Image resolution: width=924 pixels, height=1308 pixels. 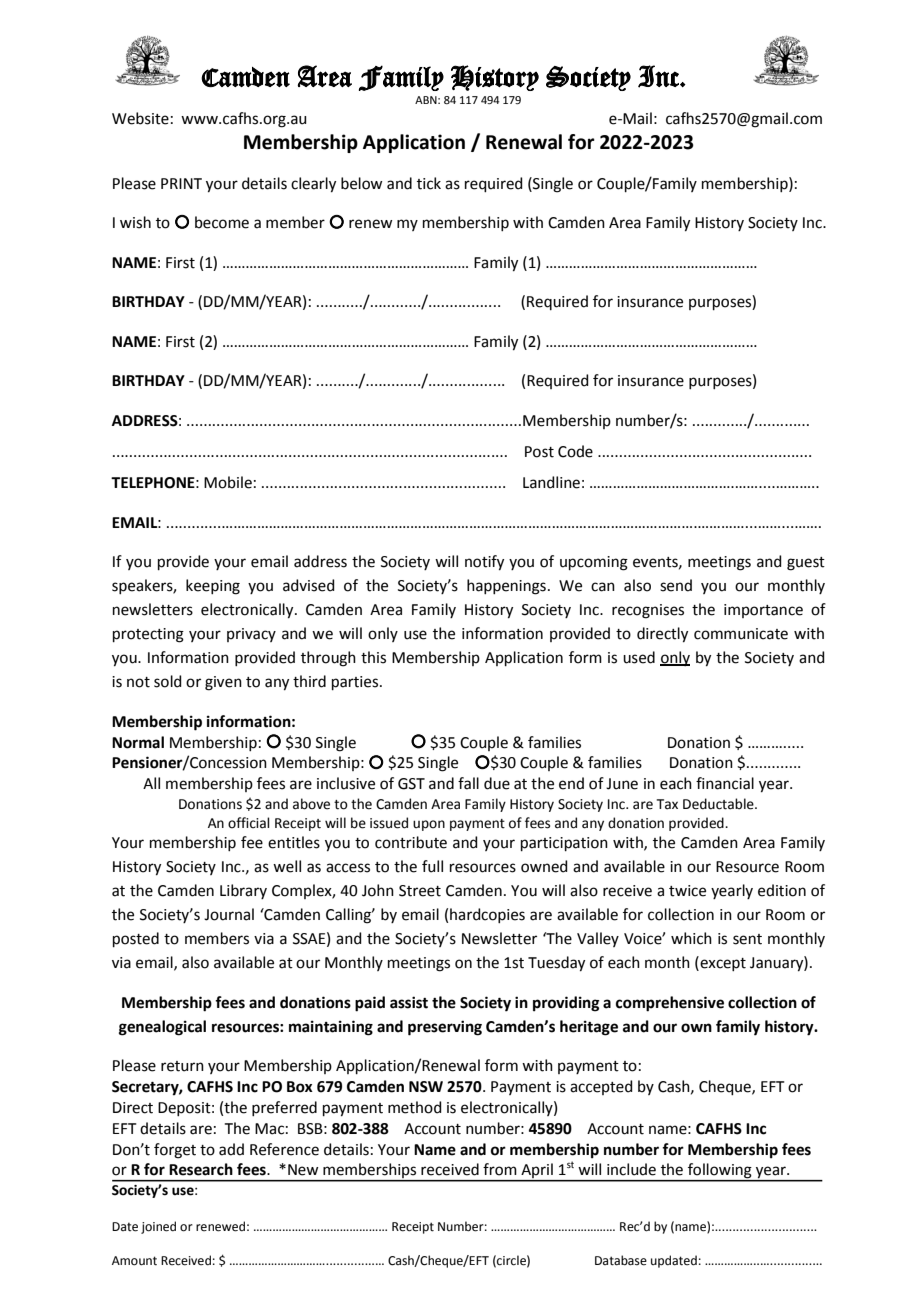 What do you see at coordinates (373, 657) in the image?
I see `this` at bounding box center [373, 657].
